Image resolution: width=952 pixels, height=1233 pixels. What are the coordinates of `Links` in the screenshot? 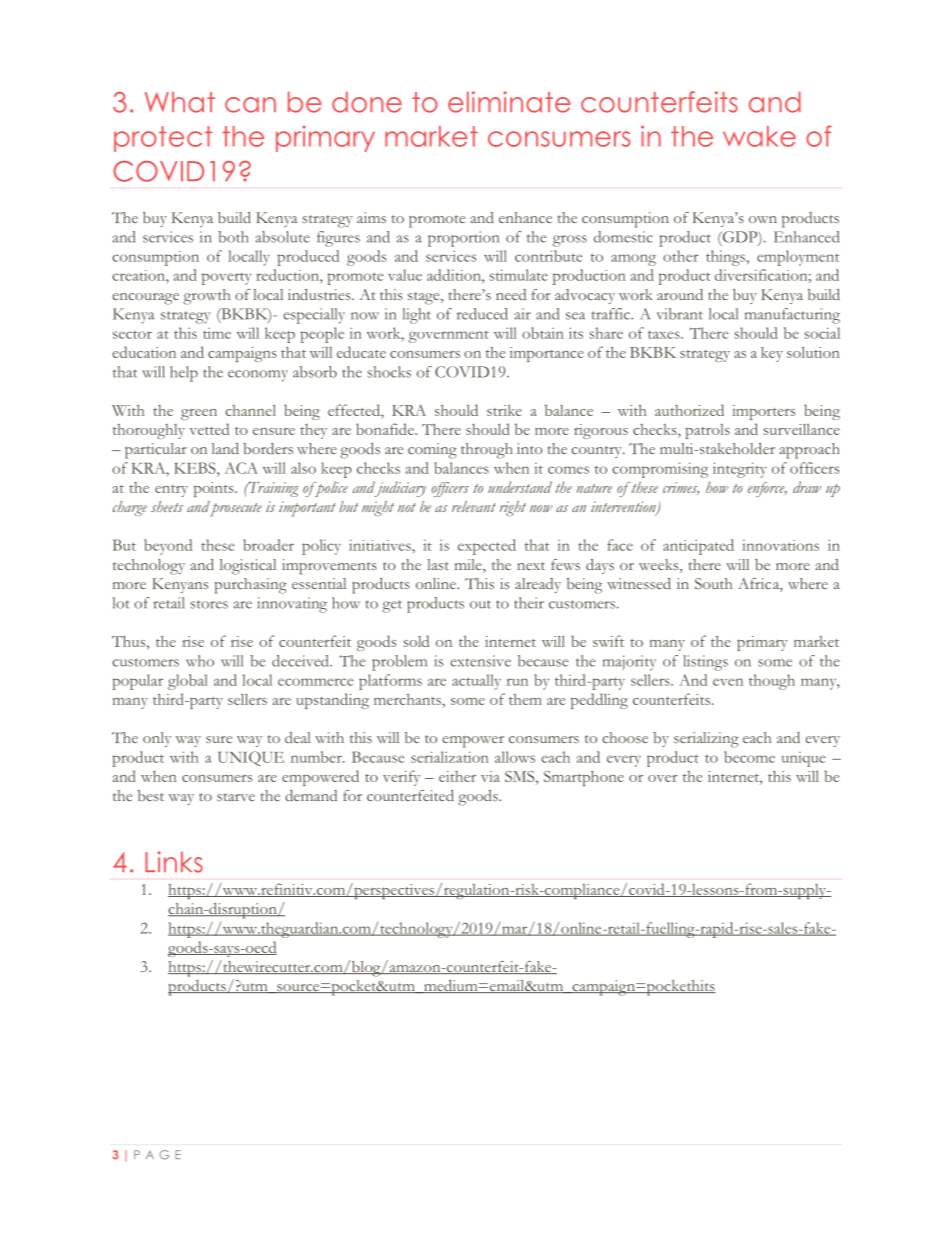 It's located at (174, 862).
